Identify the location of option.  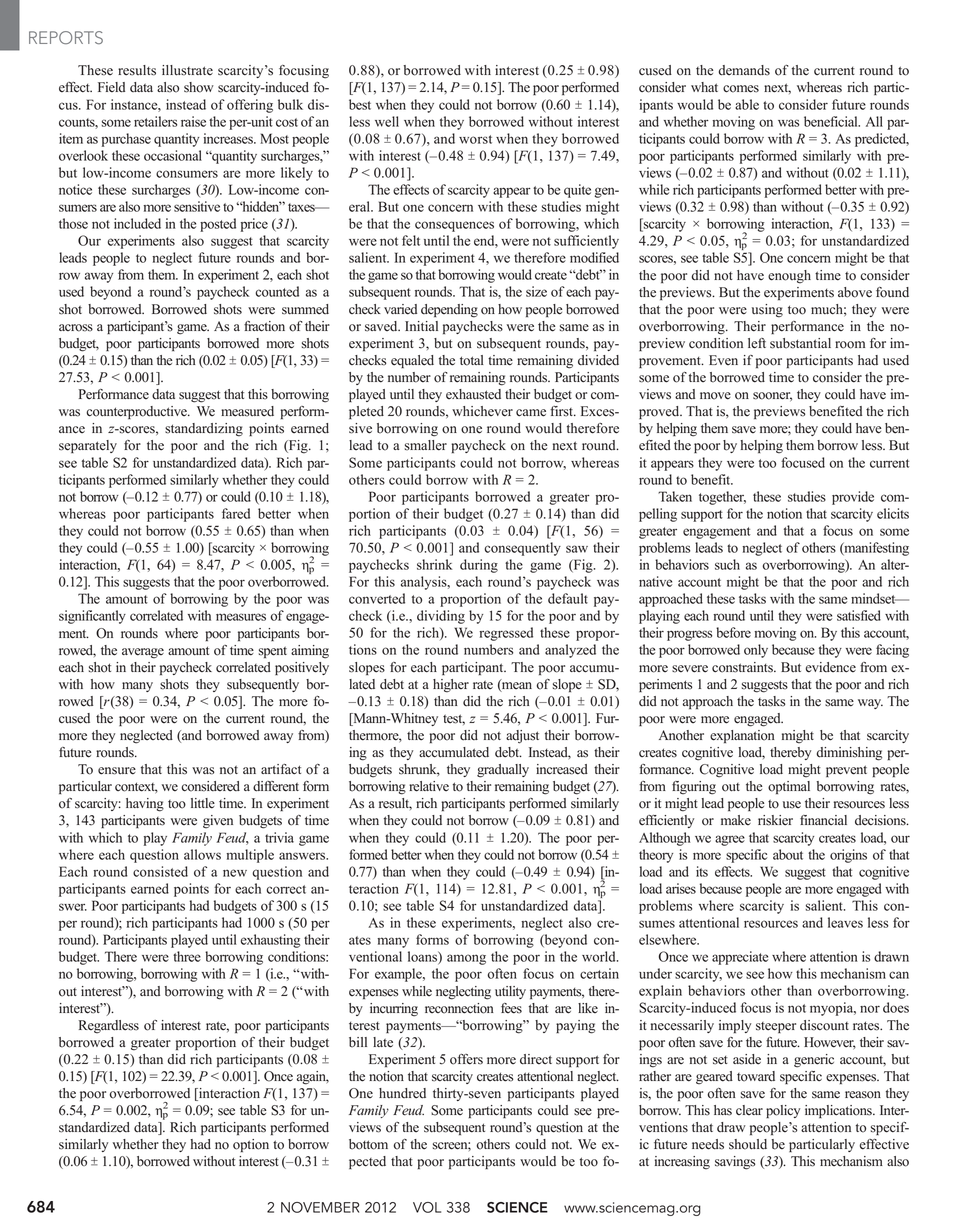
(251, 1145).
